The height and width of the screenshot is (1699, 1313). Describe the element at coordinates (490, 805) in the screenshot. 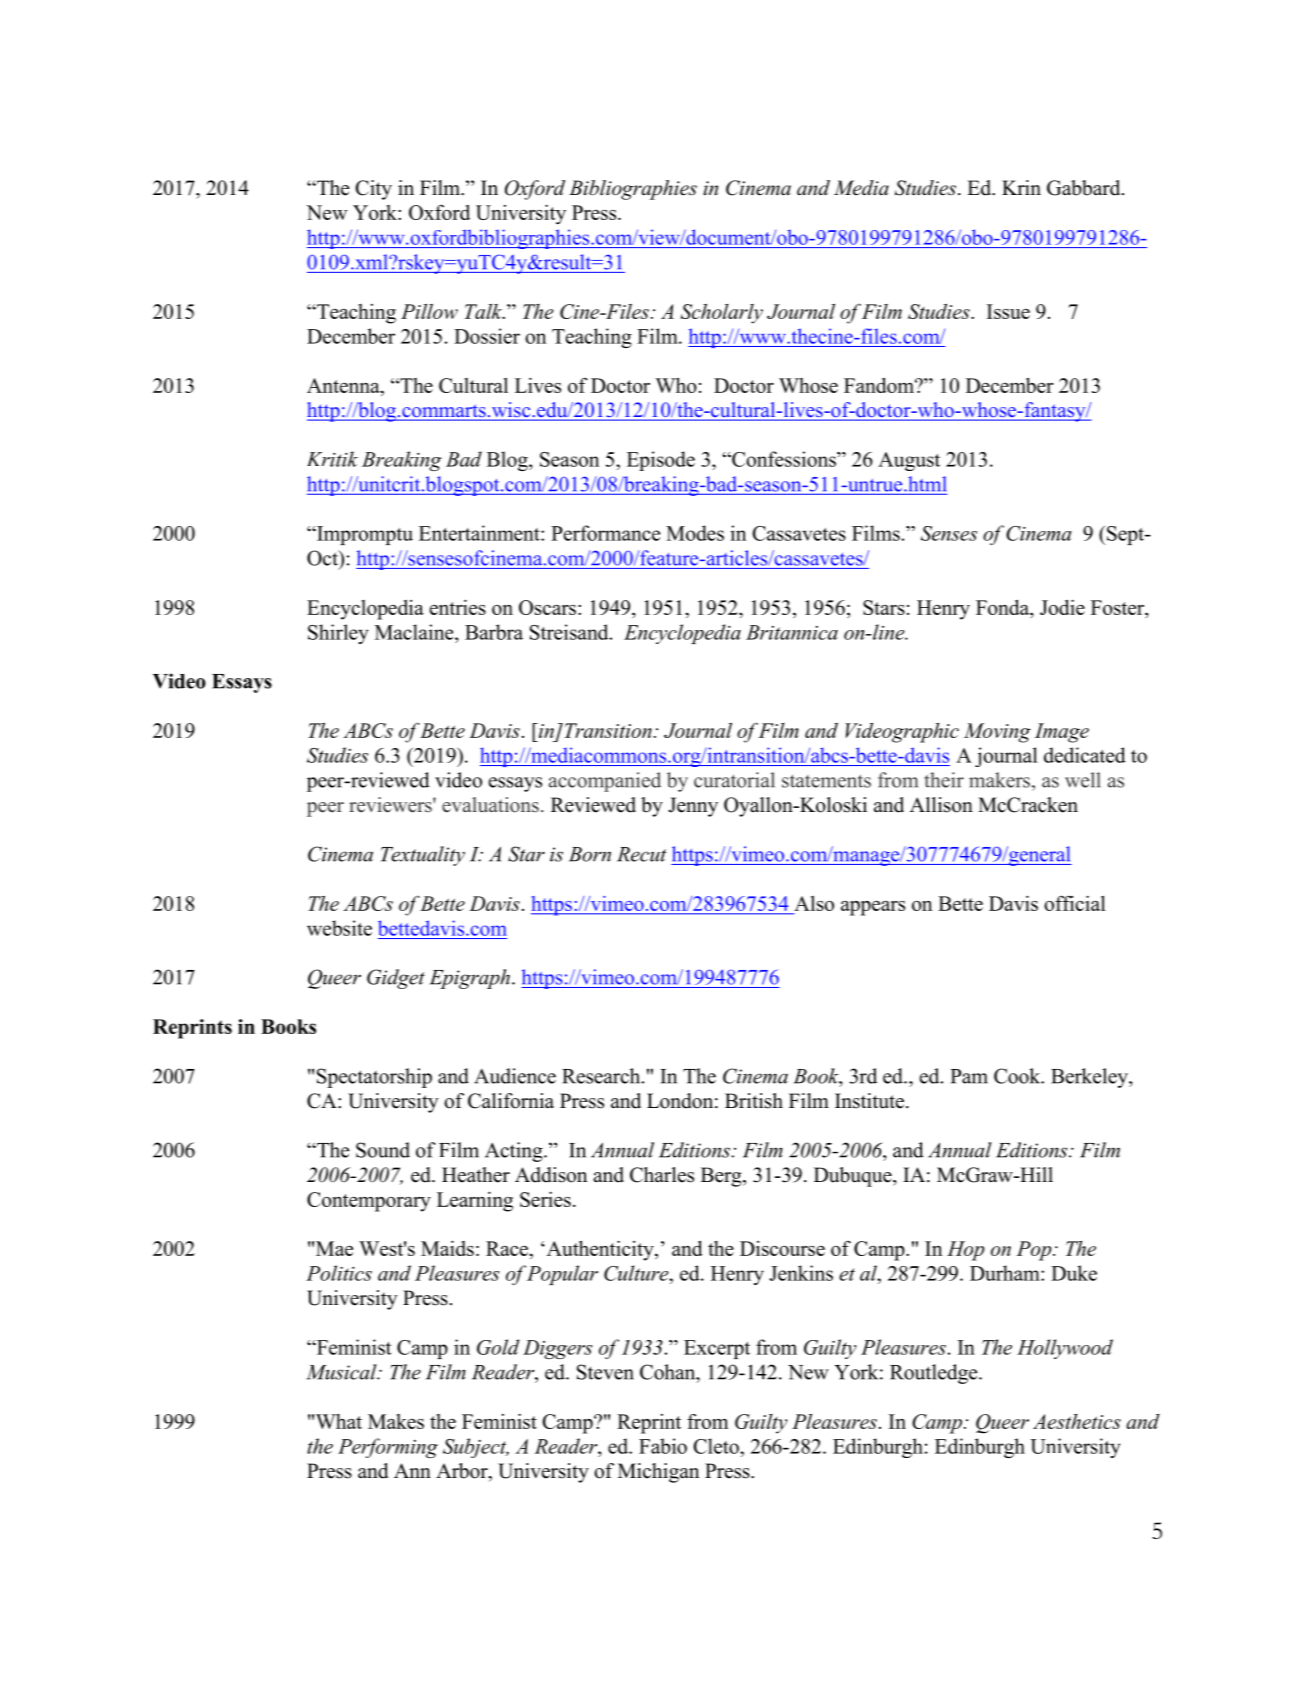

I see `evaluations` at that location.
